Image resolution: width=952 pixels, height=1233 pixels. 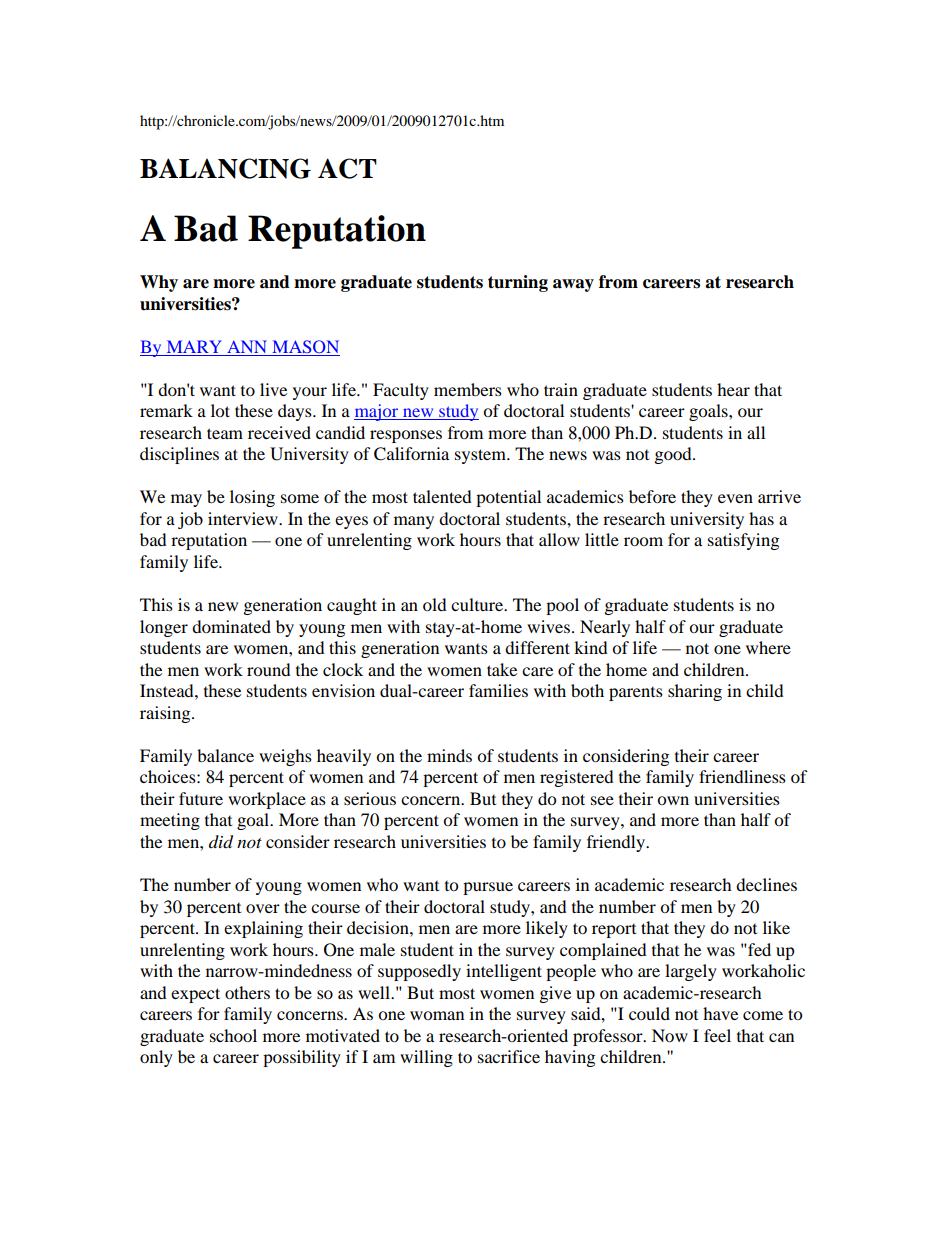 What do you see at coordinates (717, 1035) in the image?
I see `feel` at bounding box center [717, 1035].
